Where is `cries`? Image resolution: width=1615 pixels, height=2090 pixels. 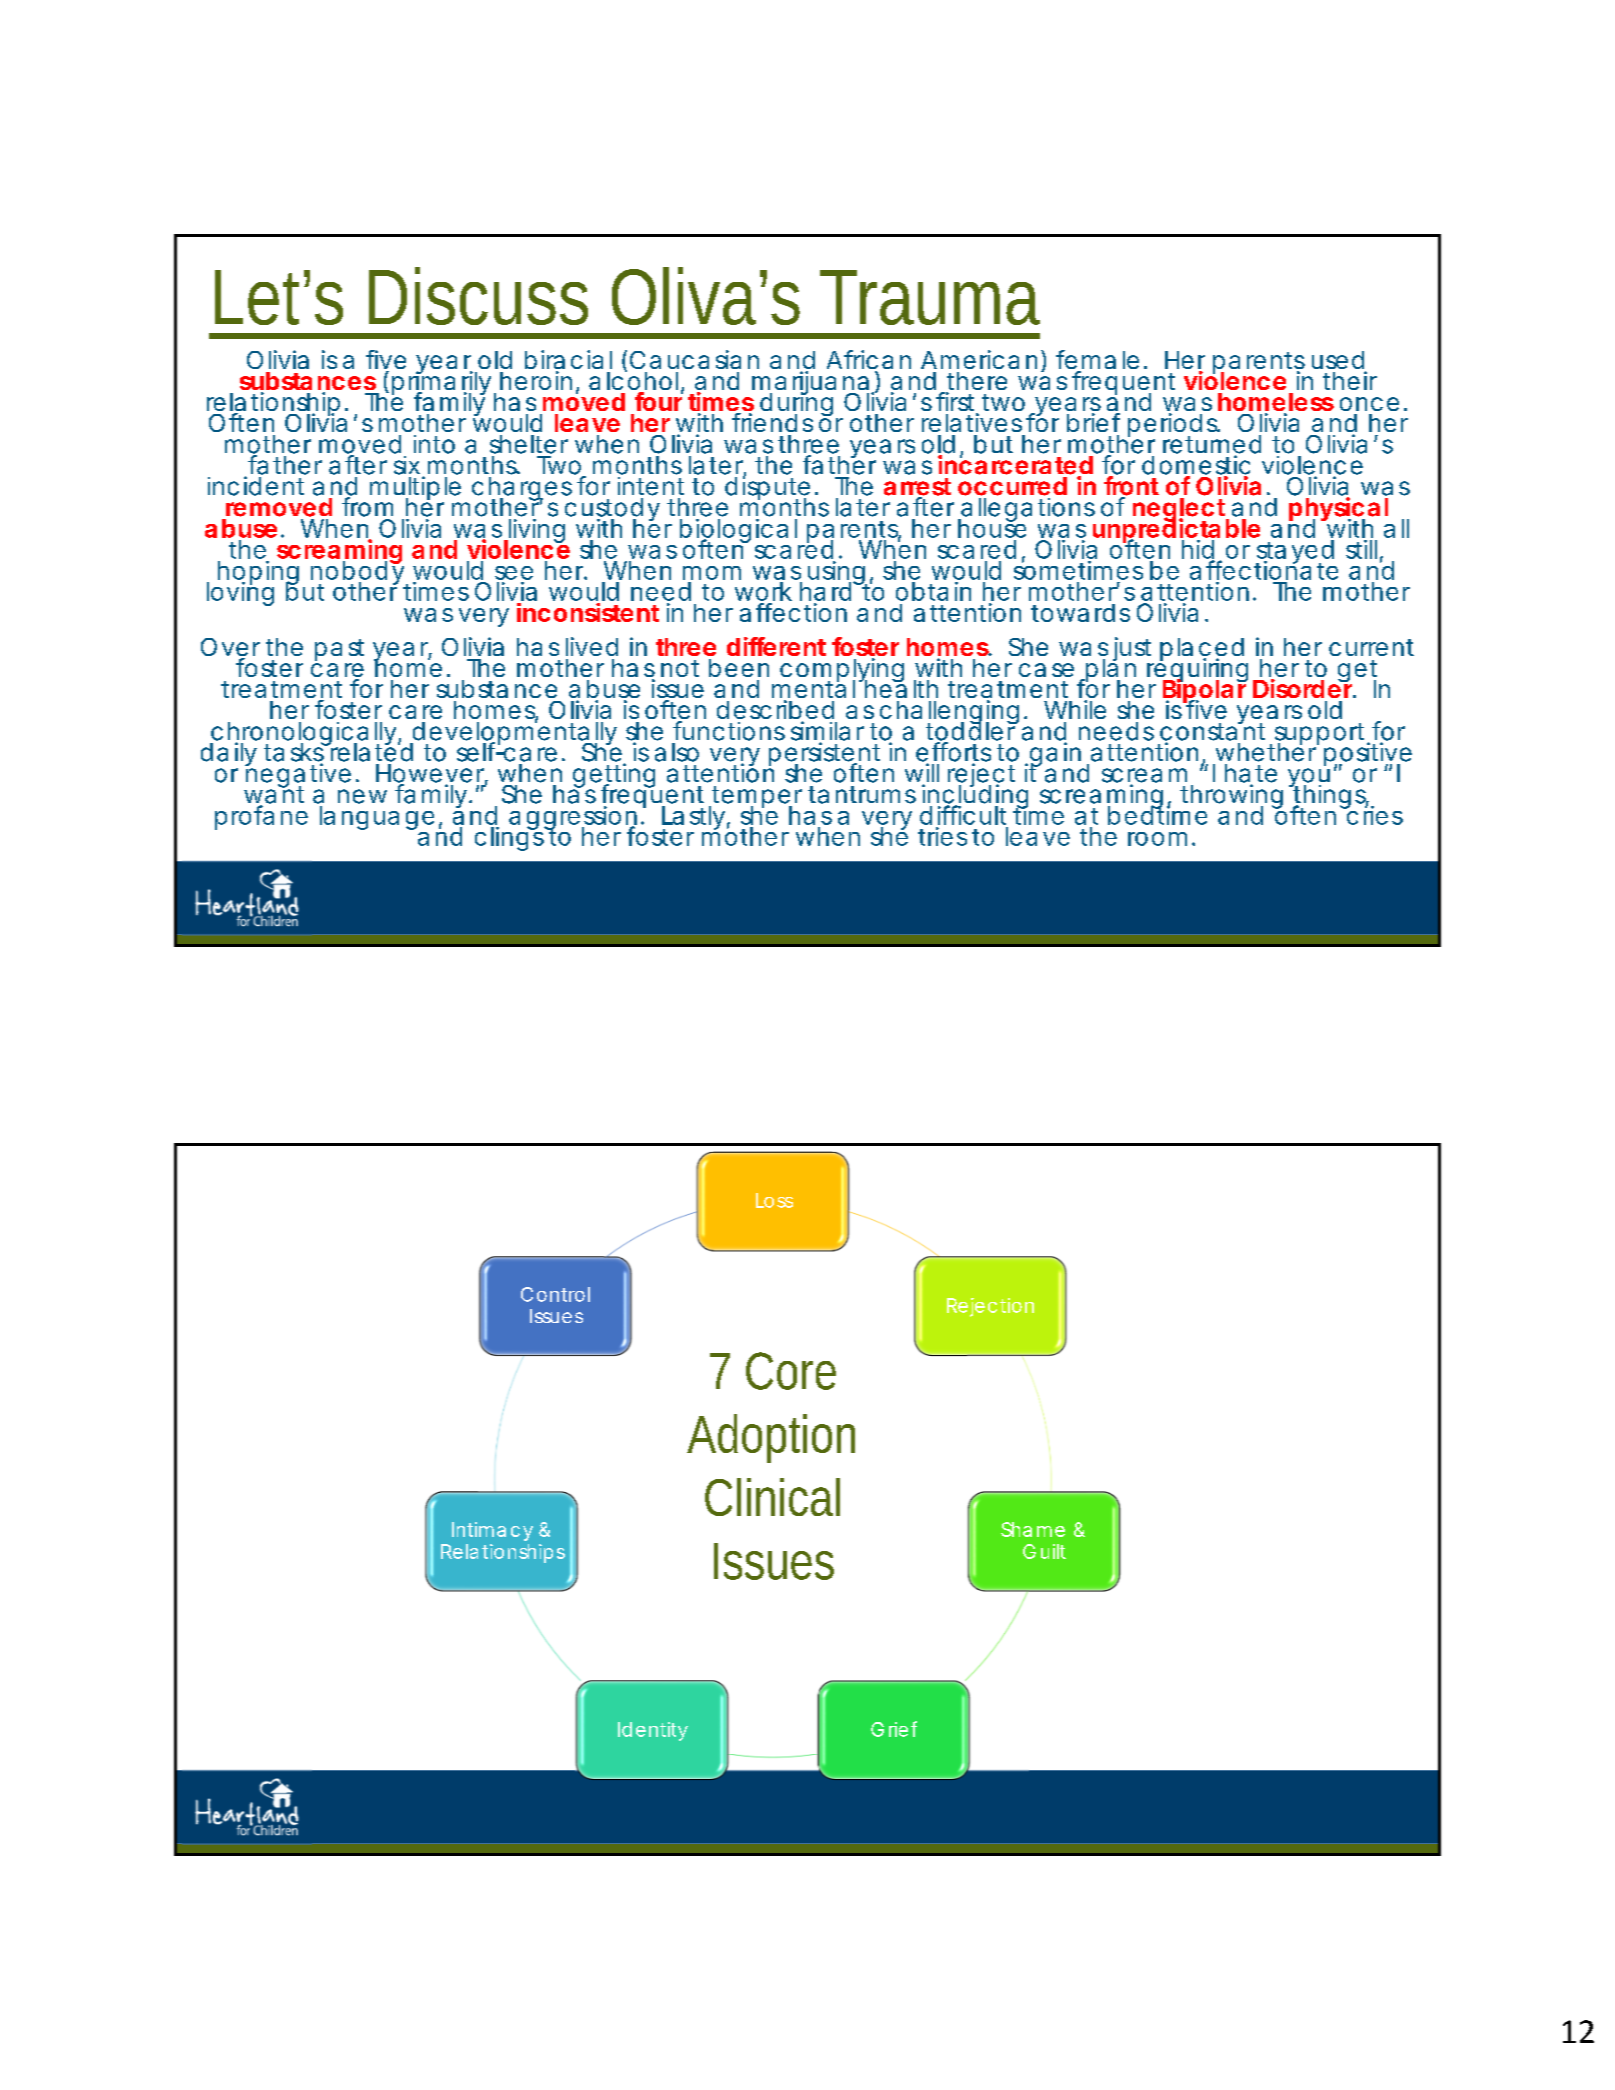
cries is located at coordinates (1373, 814).
